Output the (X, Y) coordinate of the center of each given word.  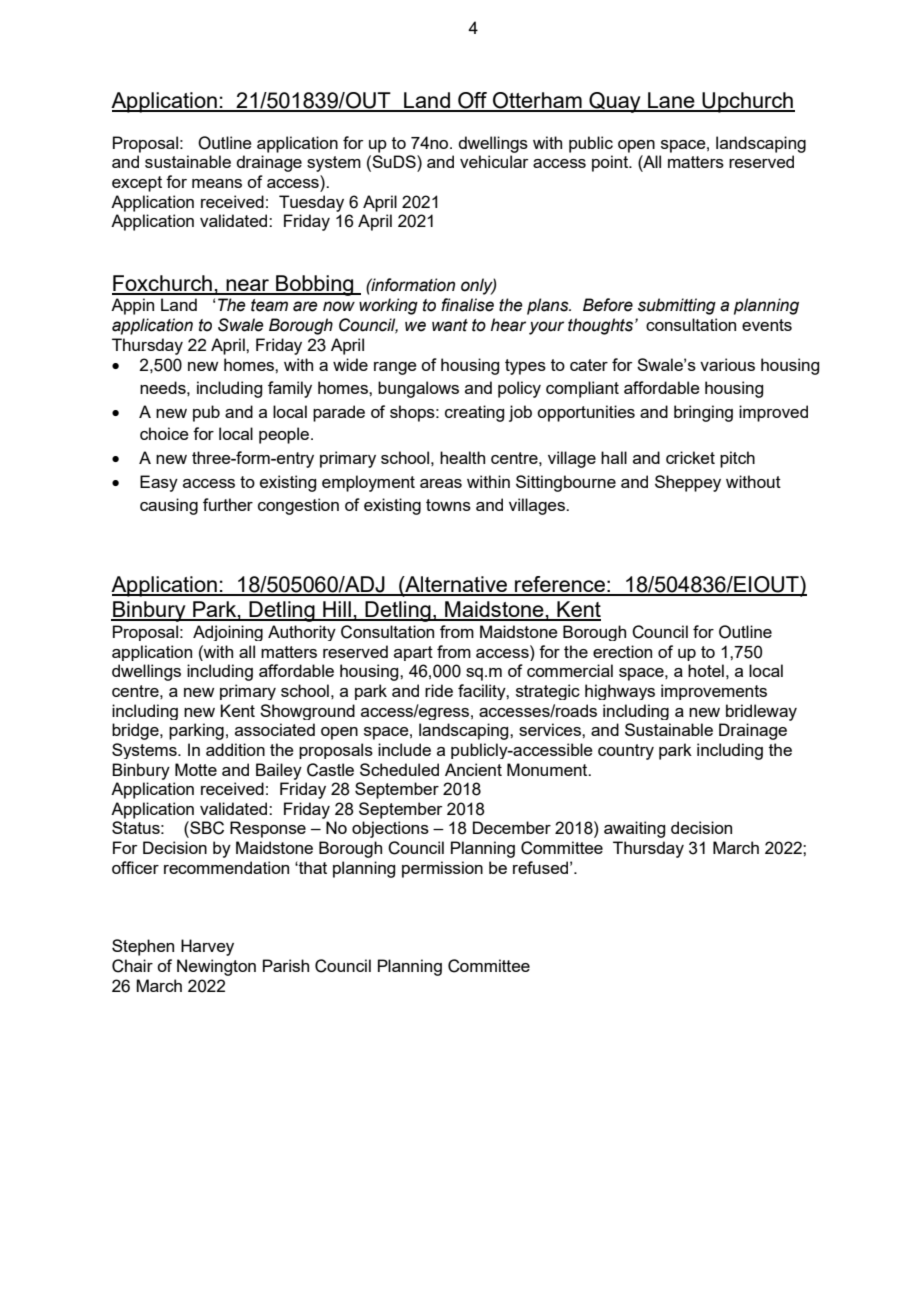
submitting (677, 306)
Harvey (207, 947)
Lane (671, 101)
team (269, 305)
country (626, 752)
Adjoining (228, 633)
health (462, 457)
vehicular (494, 161)
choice (164, 433)
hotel (706, 670)
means (217, 183)
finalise (467, 305)
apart (413, 653)
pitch (737, 459)
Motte (196, 769)
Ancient (473, 769)
